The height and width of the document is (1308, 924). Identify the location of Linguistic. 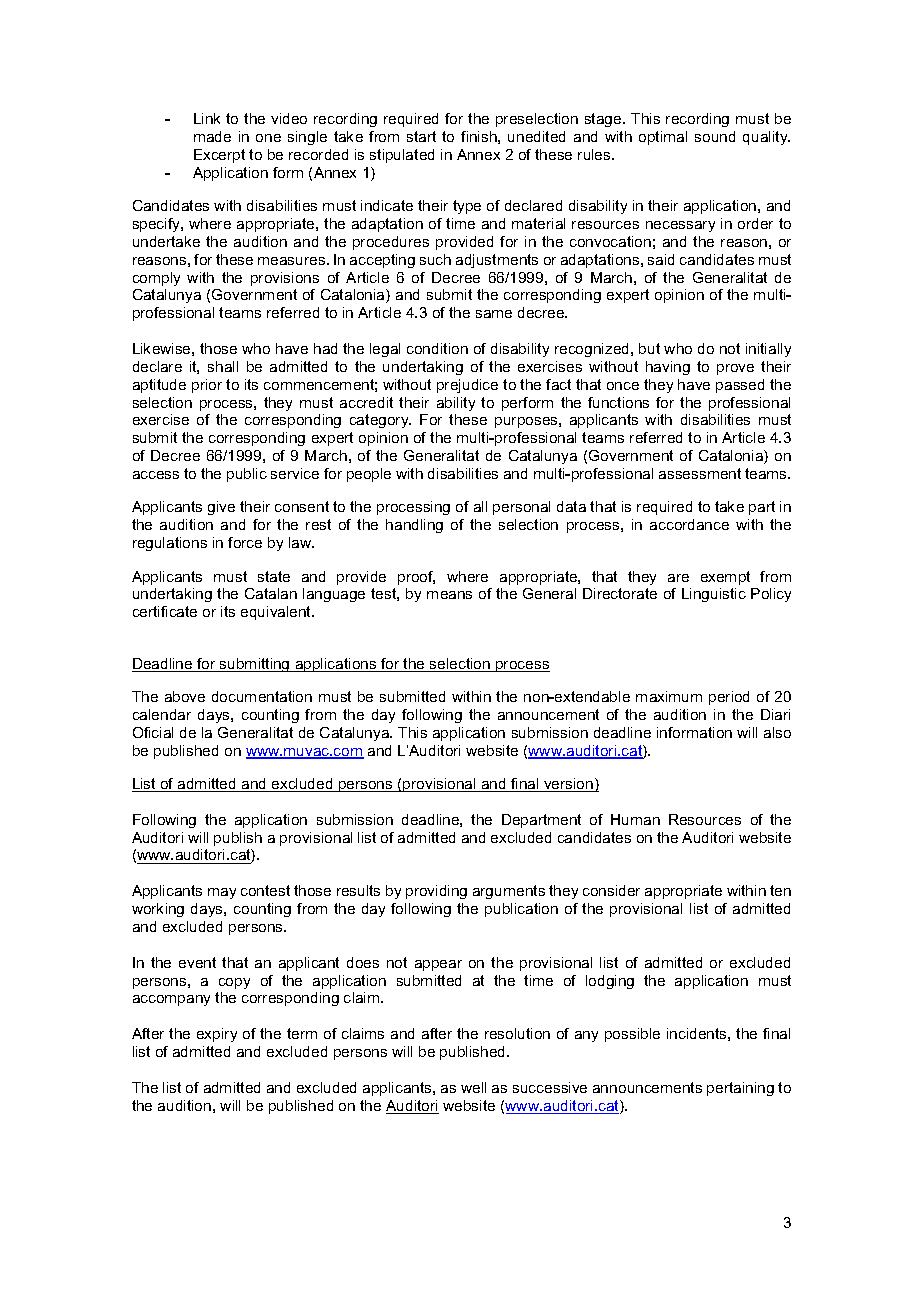
(714, 595).
